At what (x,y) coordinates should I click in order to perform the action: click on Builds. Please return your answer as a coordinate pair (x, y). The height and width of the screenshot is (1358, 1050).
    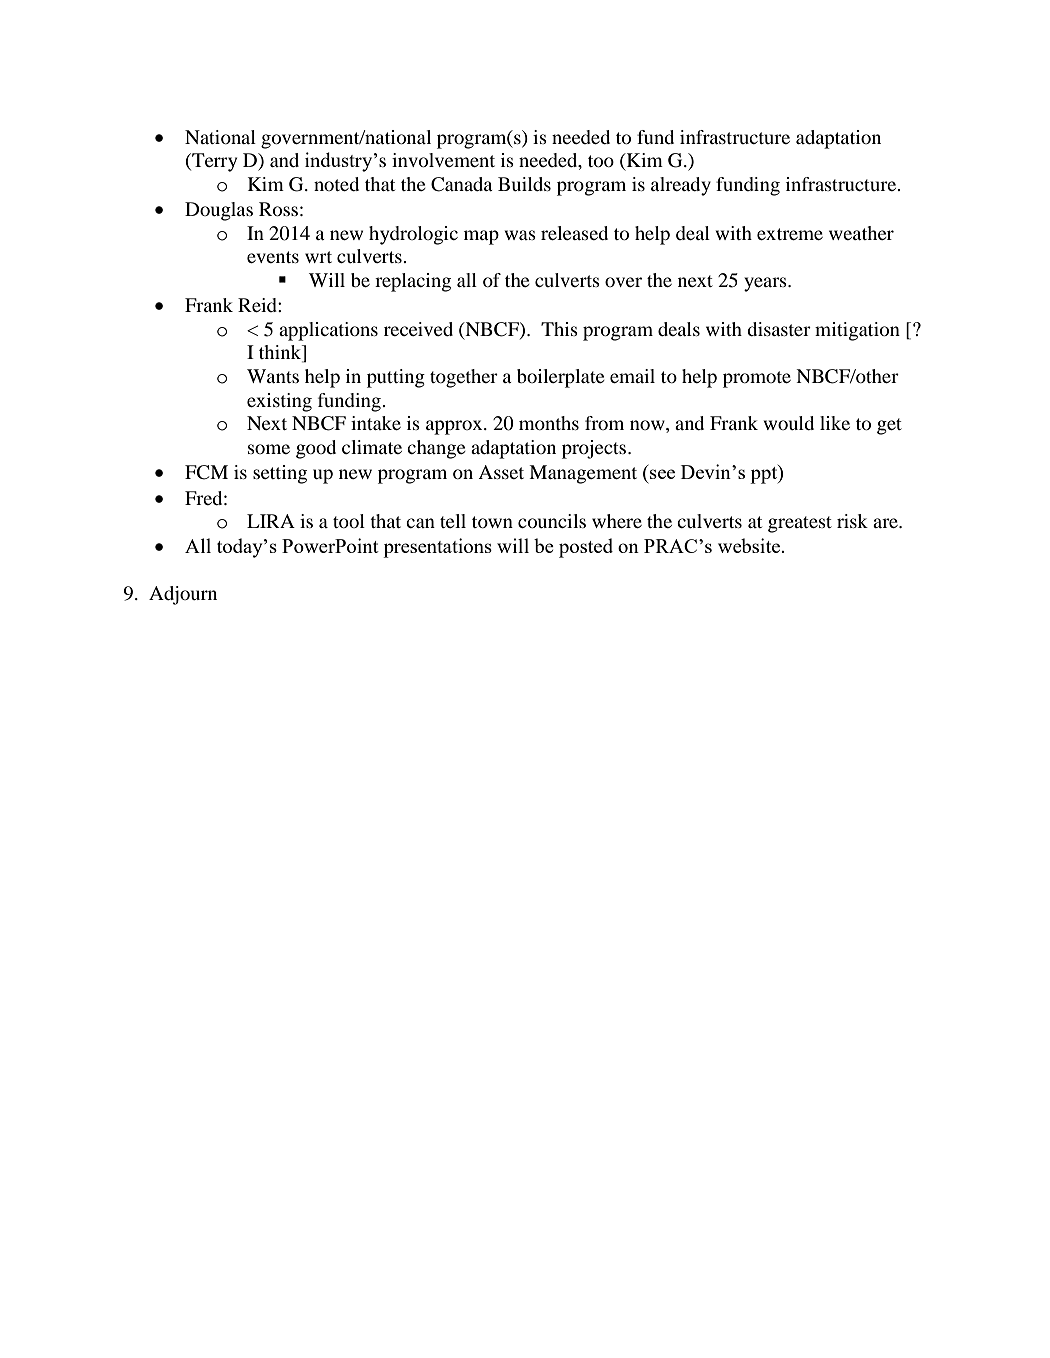
    Looking at the image, I should click on (524, 184).
